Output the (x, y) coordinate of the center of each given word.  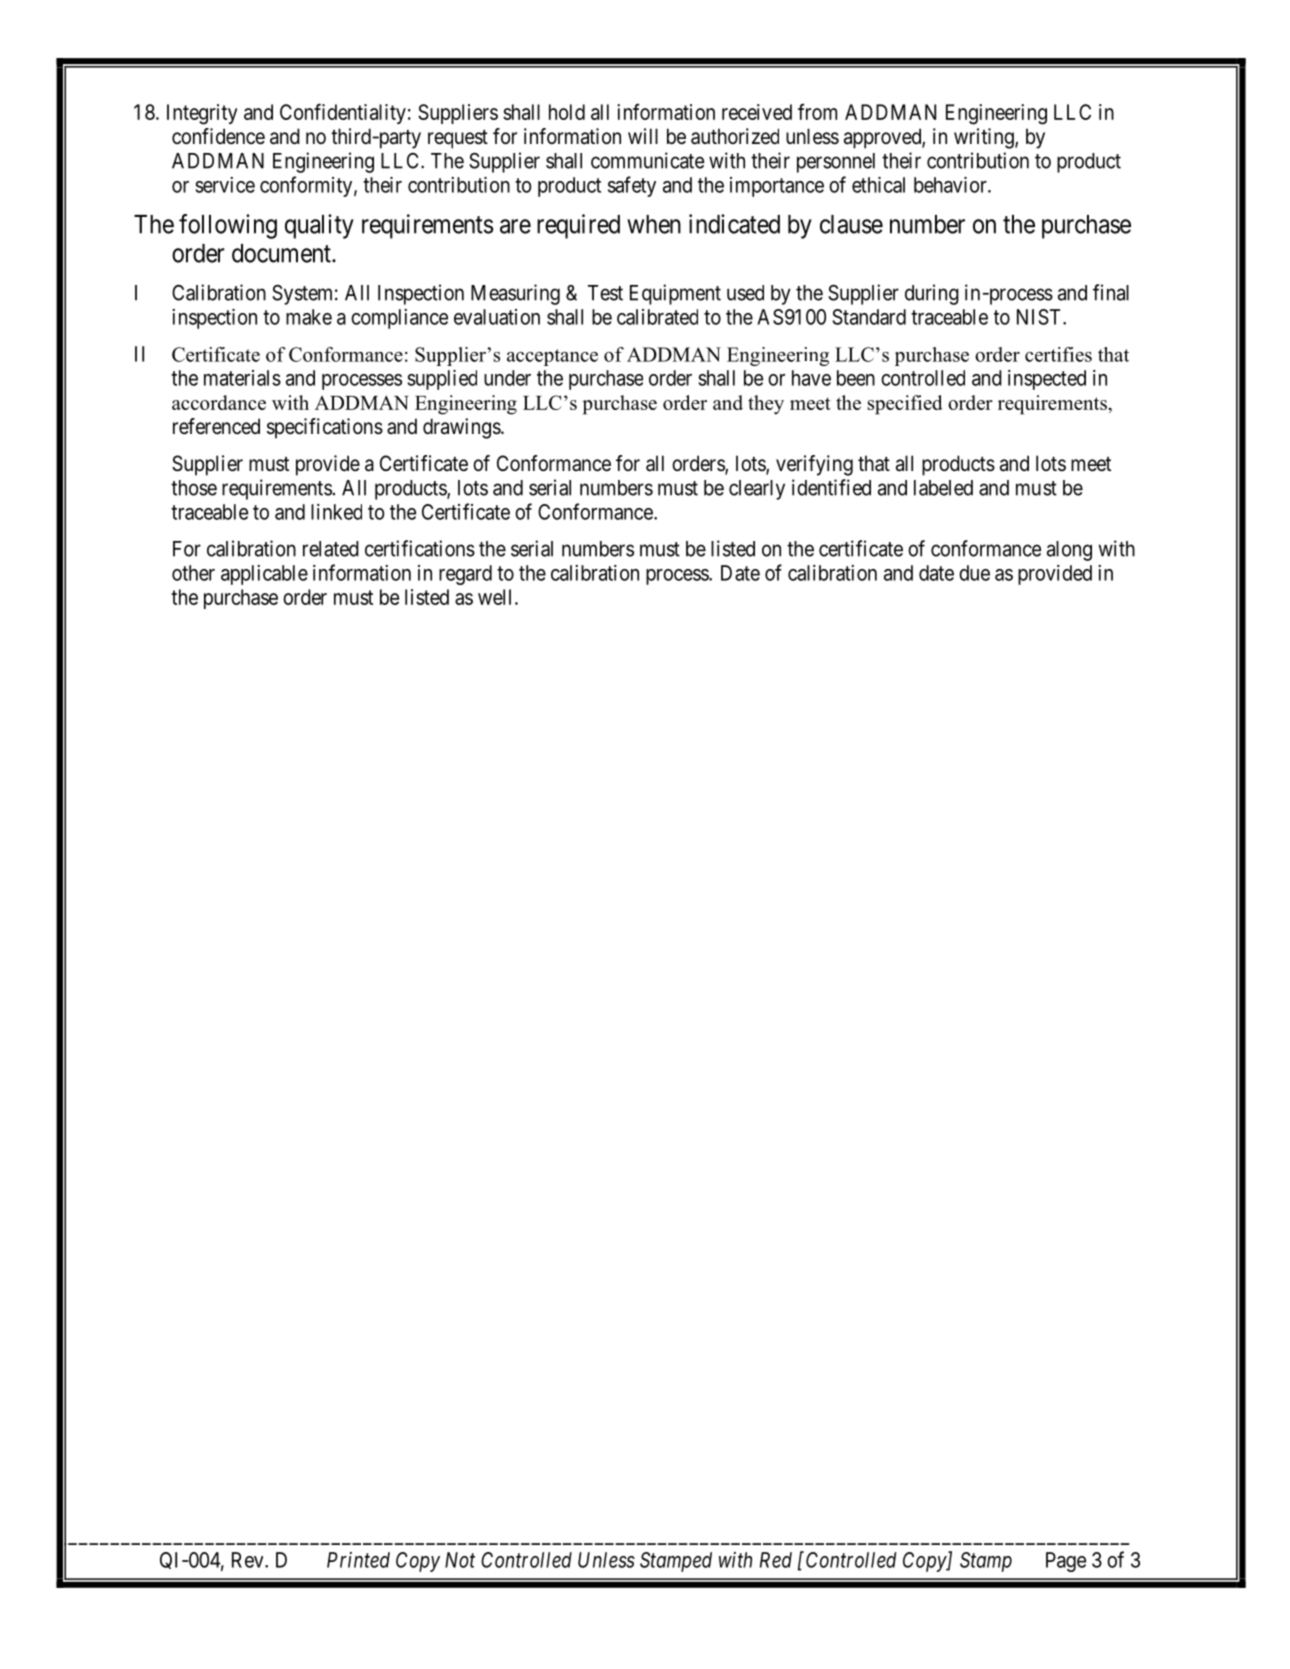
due (974, 573)
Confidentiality (343, 113)
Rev (249, 1560)
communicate (648, 160)
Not (460, 1560)
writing (985, 138)
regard (465, 575)
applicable (264, 575)
